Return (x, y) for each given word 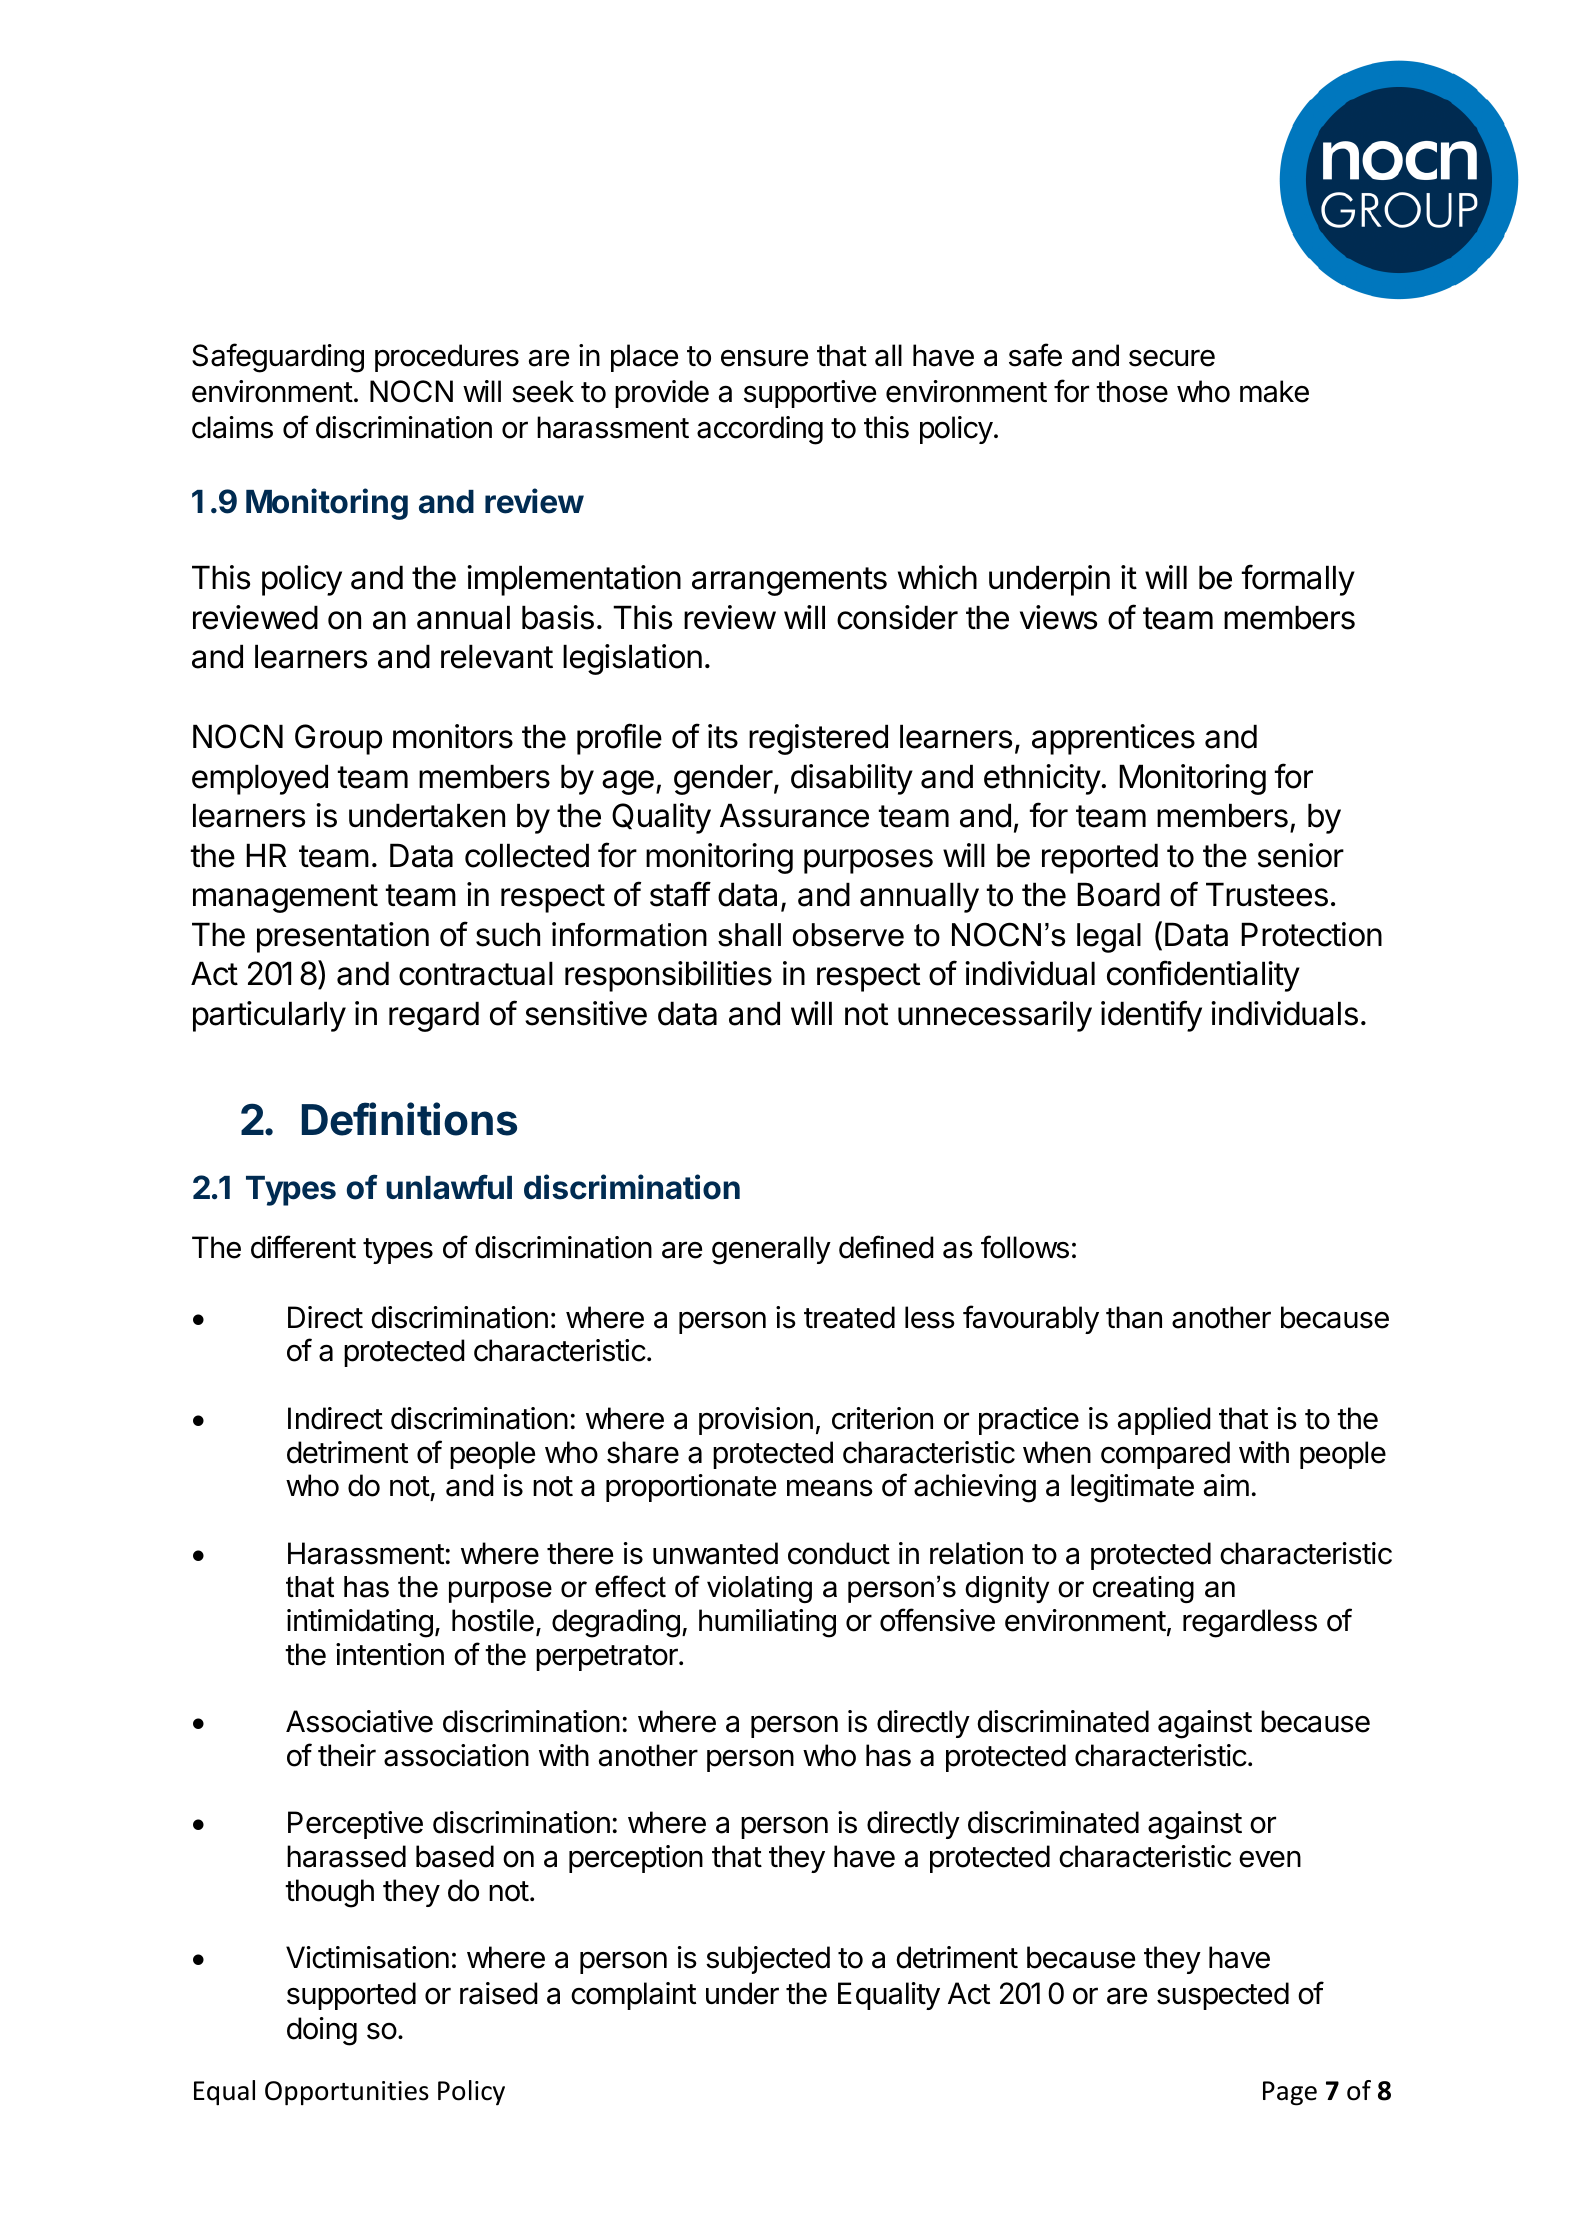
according (760, 430)
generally (771, 1250)
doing (322, 2031)
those (1132, 391)
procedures (447, 358)
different (303, 1247)
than (1134, 1317)
